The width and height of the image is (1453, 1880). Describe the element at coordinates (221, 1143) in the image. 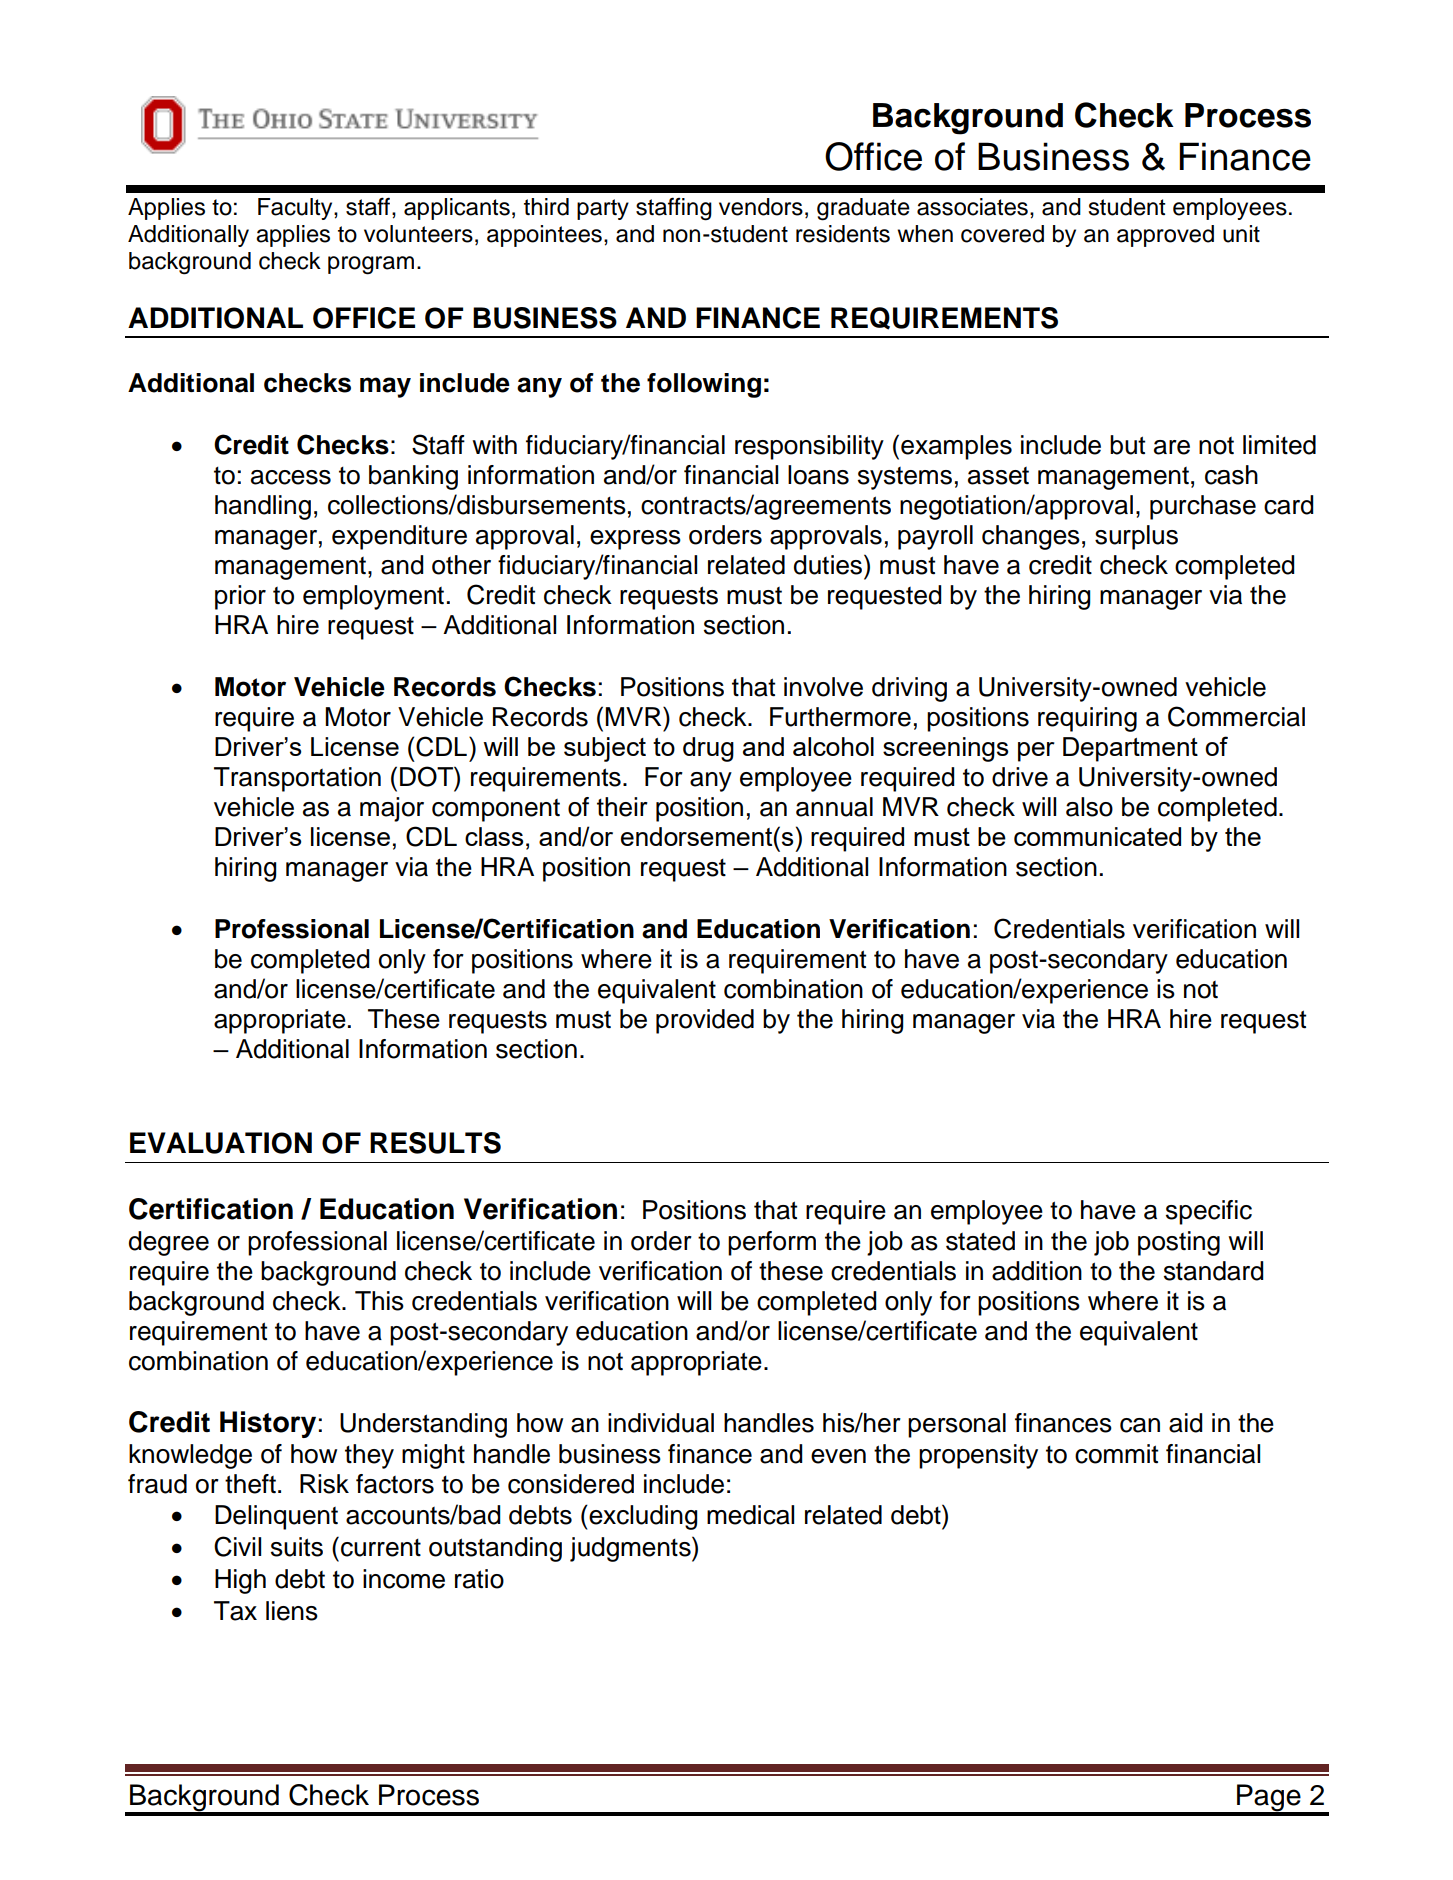

I see `EVALUATION` at that location.
